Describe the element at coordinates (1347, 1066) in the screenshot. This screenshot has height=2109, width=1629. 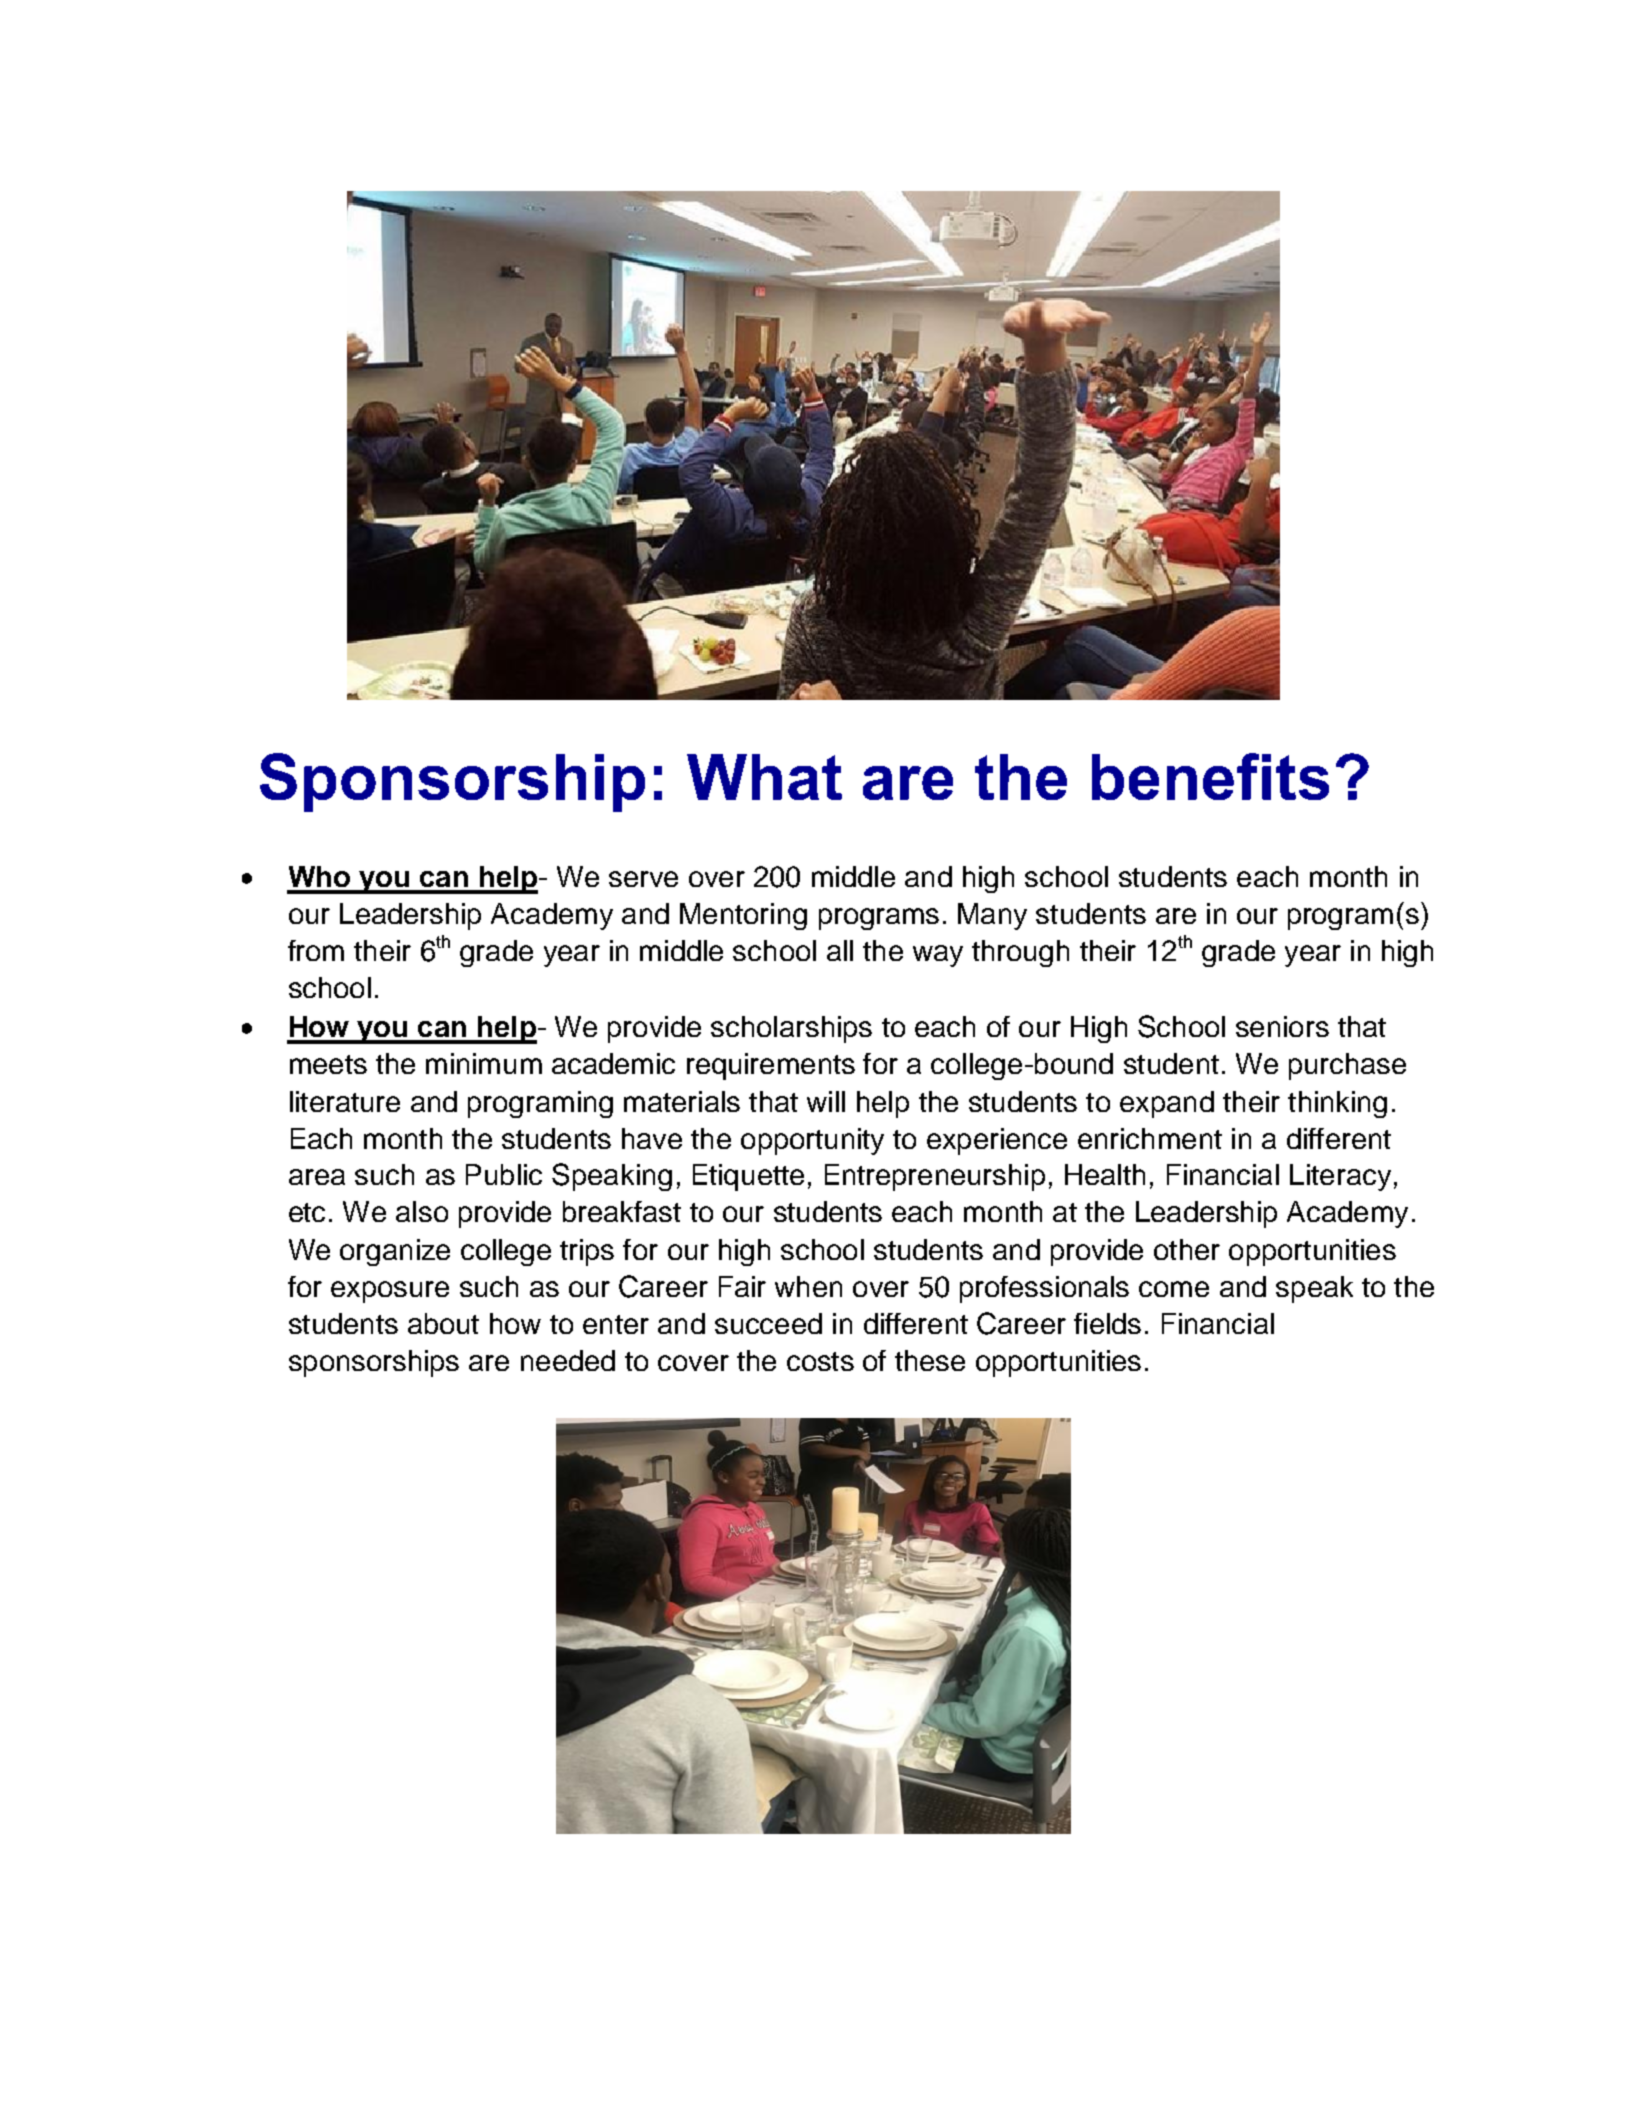
I see `purchase` at that location.
